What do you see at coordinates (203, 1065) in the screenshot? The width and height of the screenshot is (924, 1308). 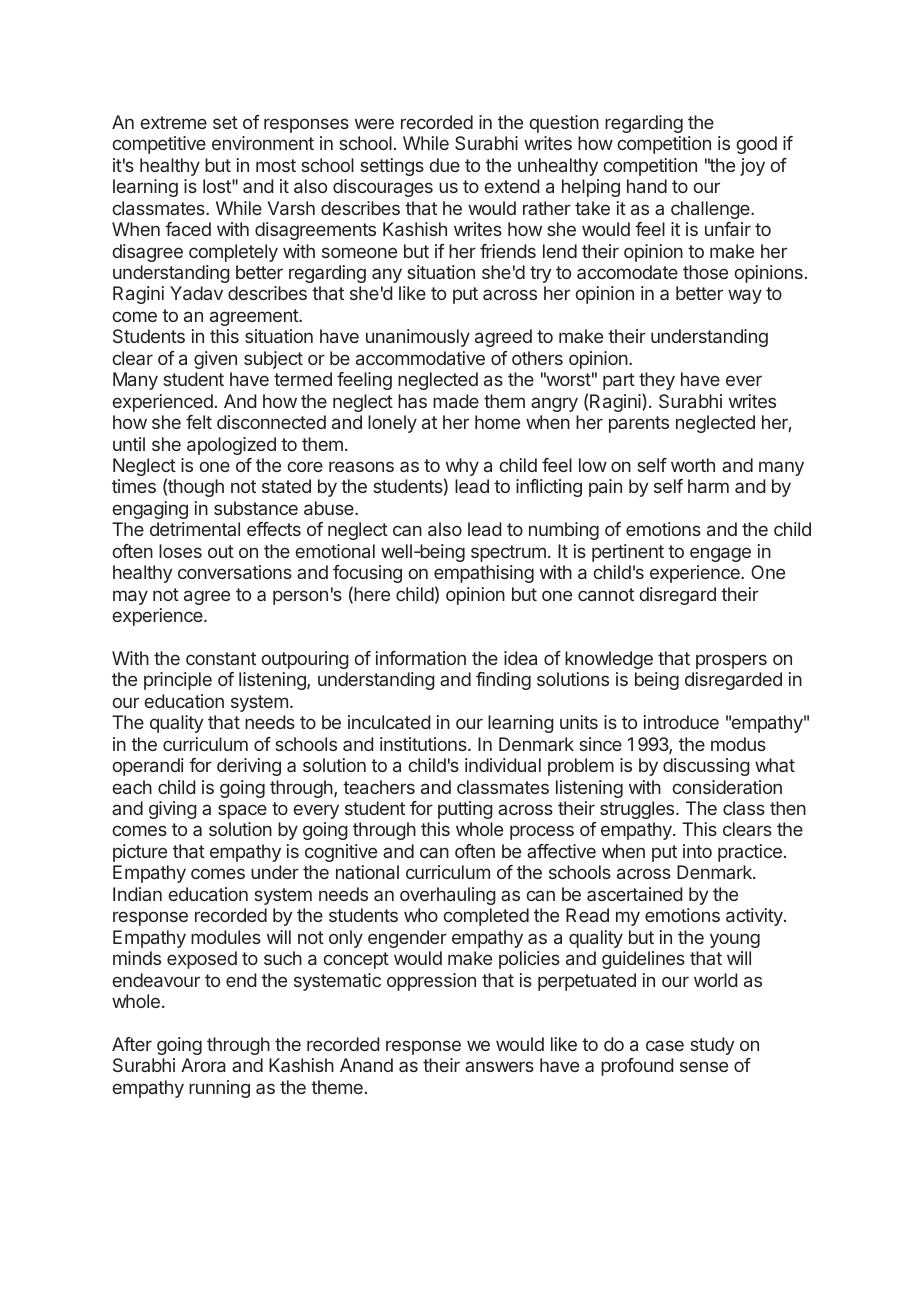 I see `Arora` at bounding box center [203, 1065].
